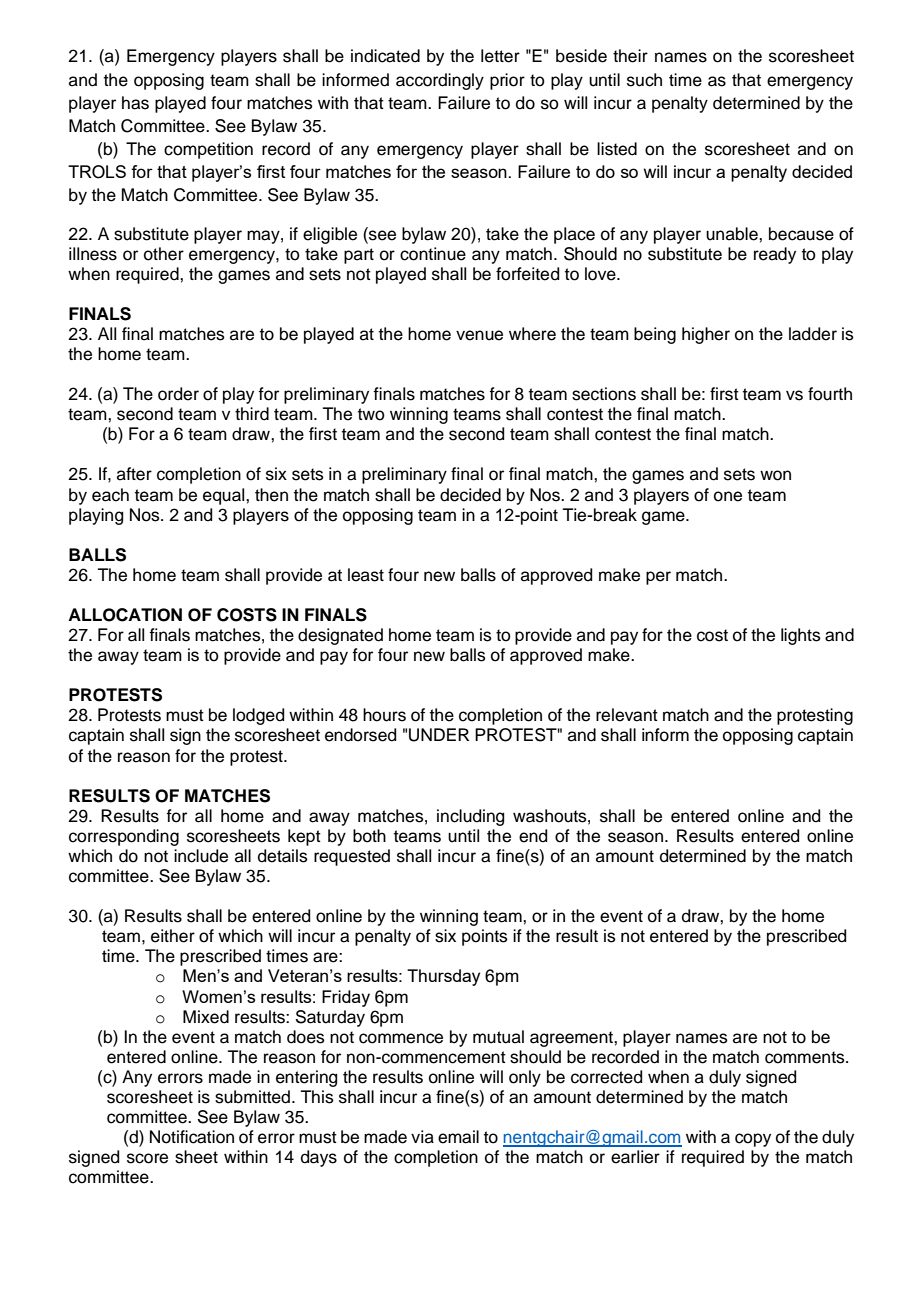 The width and height of the document is (904, 1316). What do you see at coordinates (125, 615) in the document?
I see `ALLOCATION` at bounding box center [125, 615].
